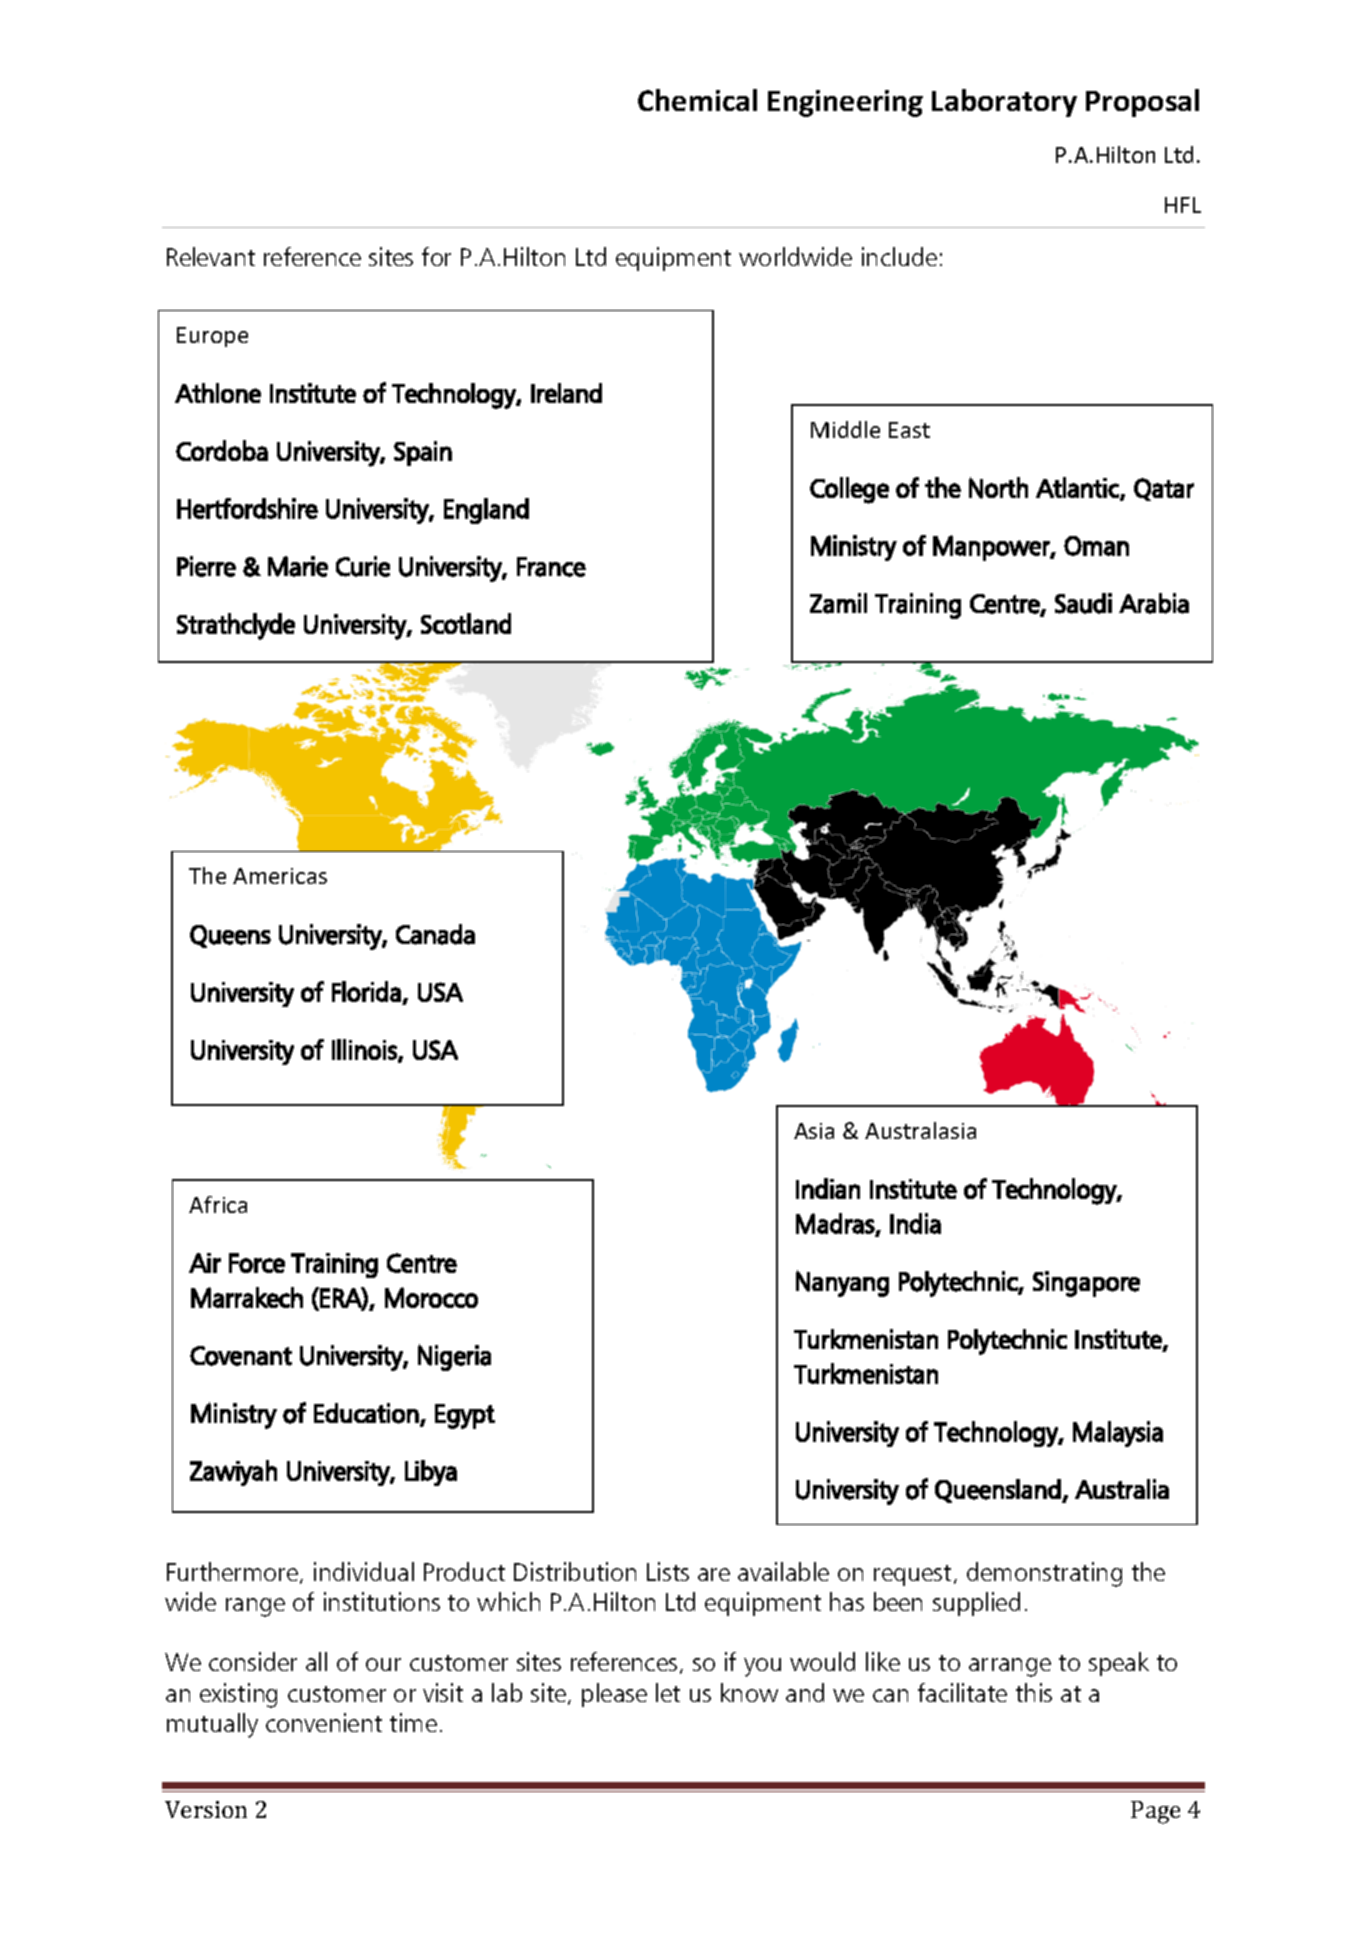  What do you see at coordinates (697, 100) in the screenshot?
I see `Chemical` at bounding box center [697, 100].
